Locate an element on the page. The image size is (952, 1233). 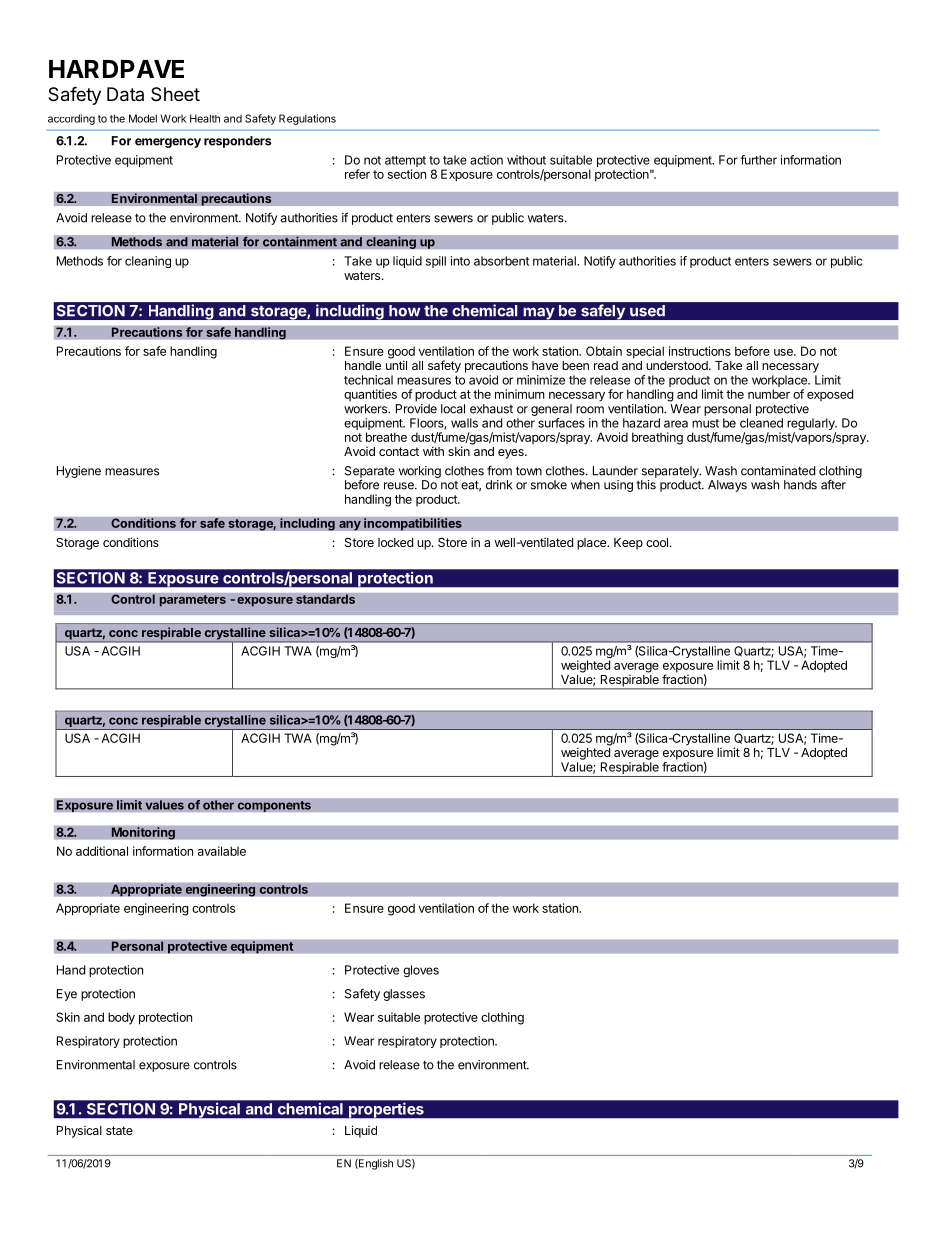
parameters is located at coordinates (192, 601).
